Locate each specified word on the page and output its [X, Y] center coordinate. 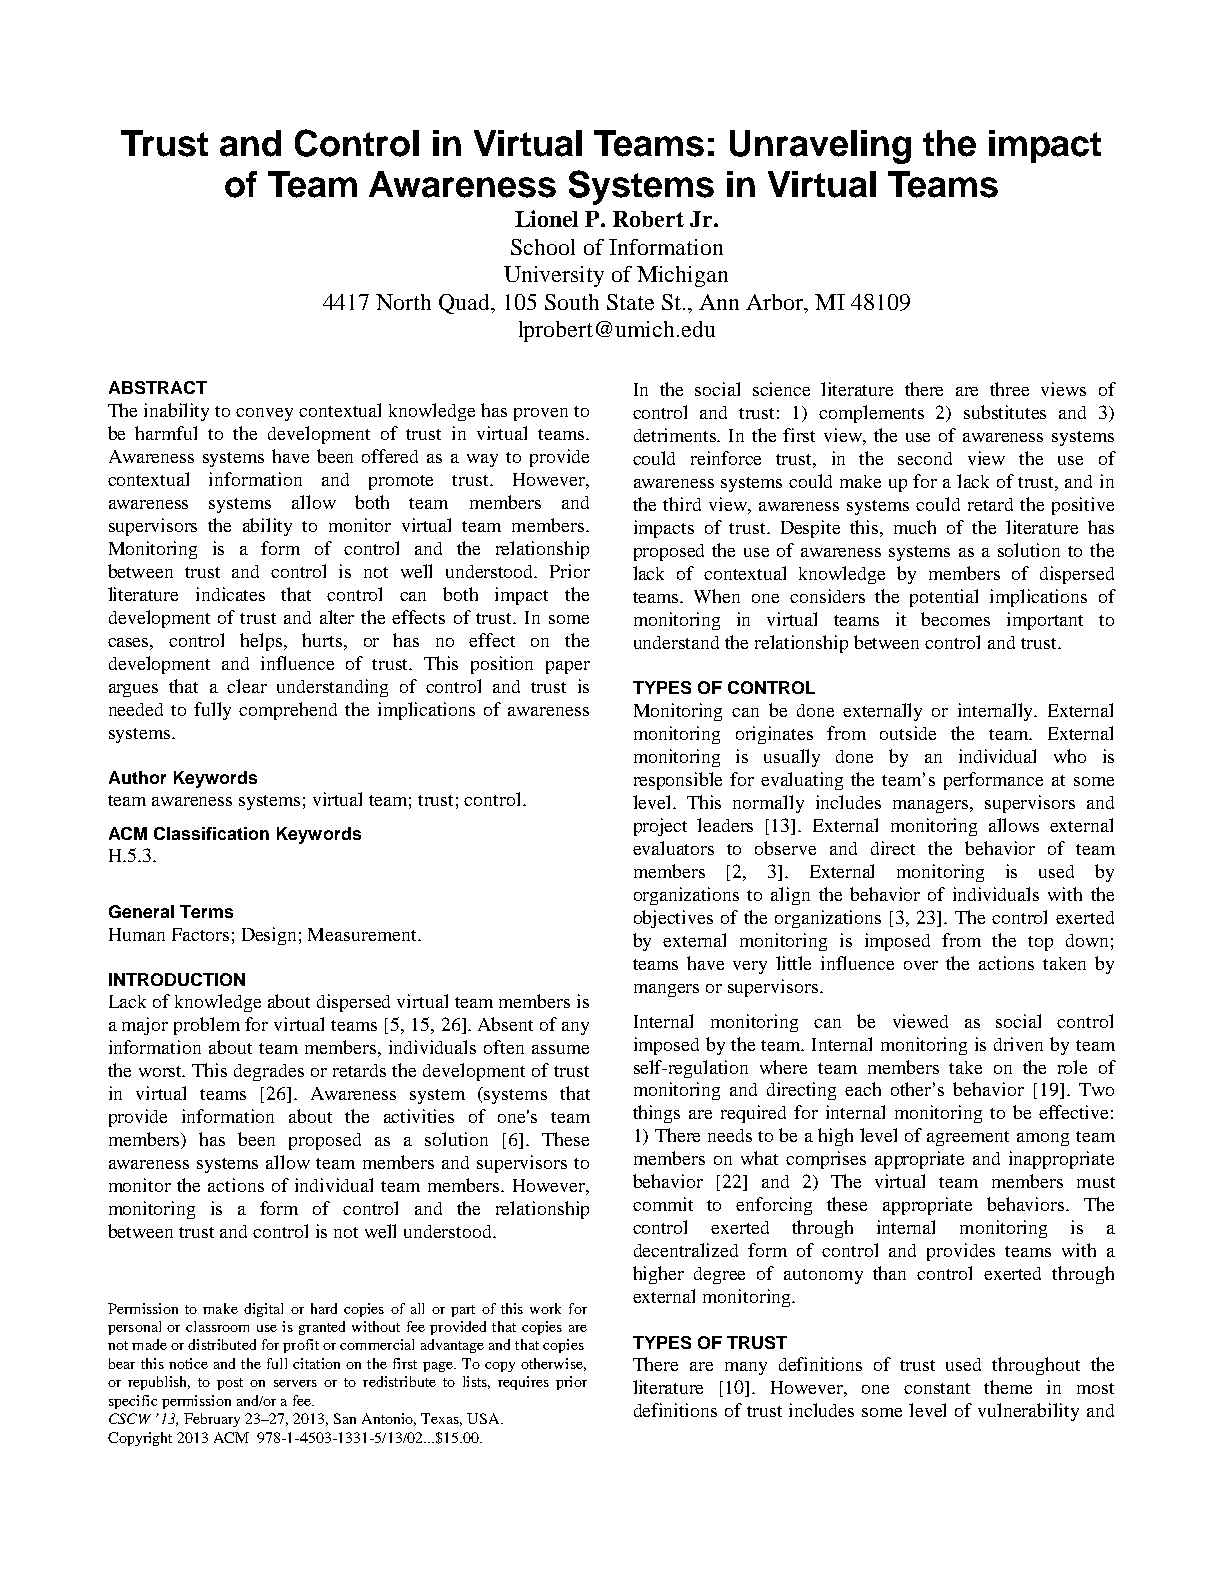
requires [523, 1383]
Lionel [546, 218]
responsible [678, 781]
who [1070, 756]
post [230, 1384]
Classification [211, 833]
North [403, 302]
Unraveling [820, 147]
